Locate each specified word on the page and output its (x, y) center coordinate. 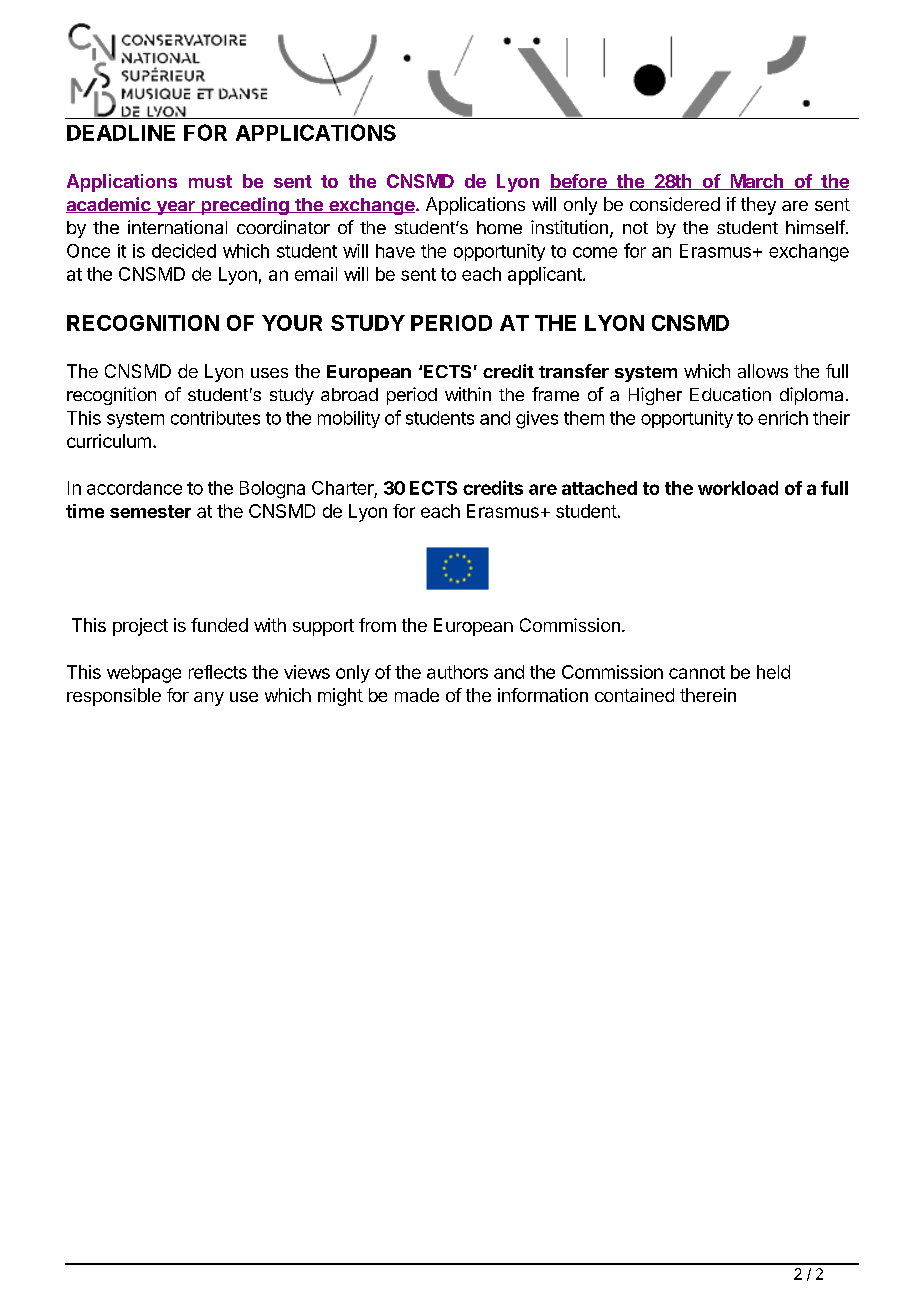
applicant (546, 276)
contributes (215, 418)
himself (815, 227)
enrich (783, 418)
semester (150, 511)
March (757, 182)
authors (457, 672)
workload (738, 488)
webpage (144, 674)
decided (184, 251)
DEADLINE (121, 133)
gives (537, 420)
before (579, 182)
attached (599, 488)
